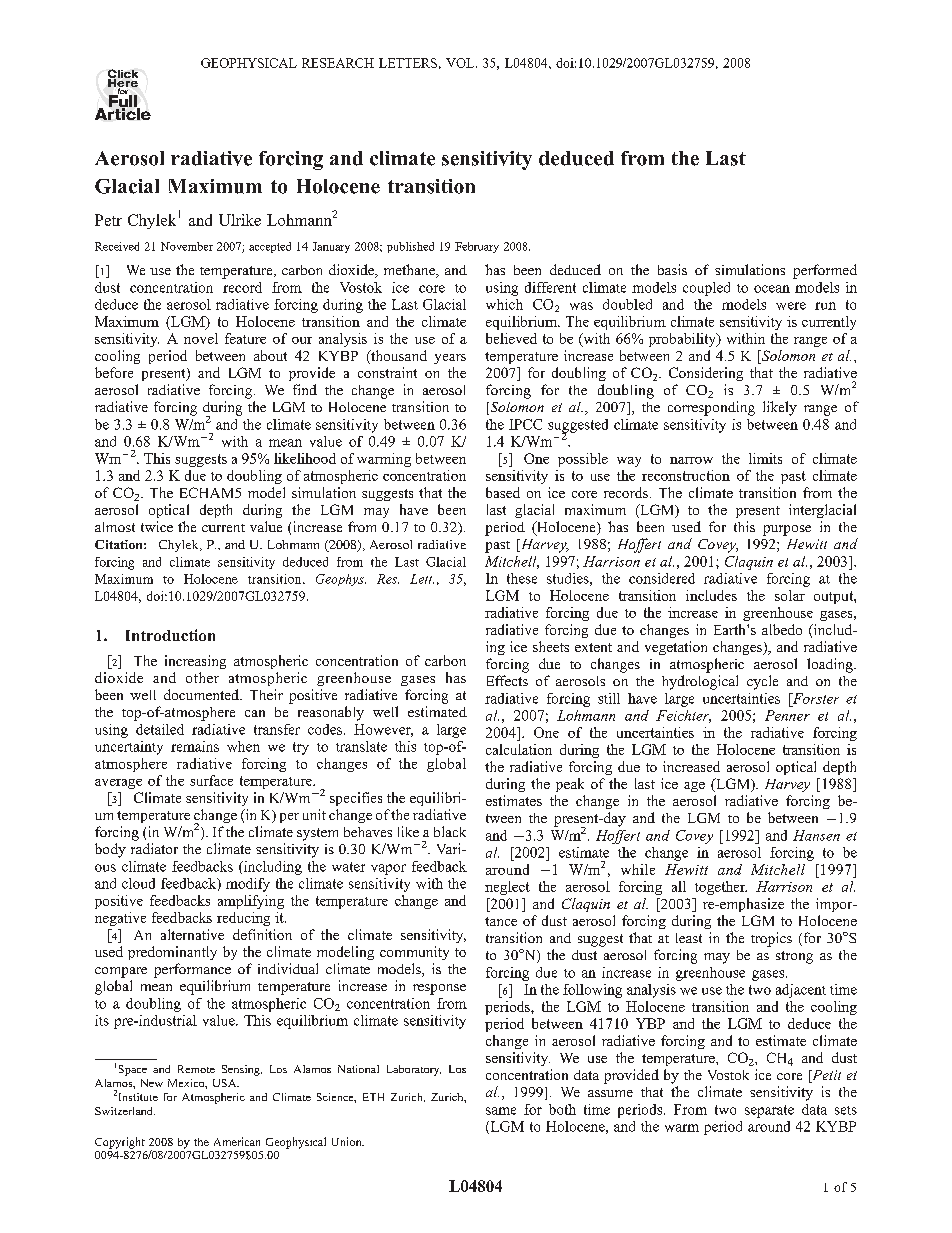 This image has height=1233, width=952. Describe the element at coordinates (461, 63) in the image. I see `VOL` at that location.
